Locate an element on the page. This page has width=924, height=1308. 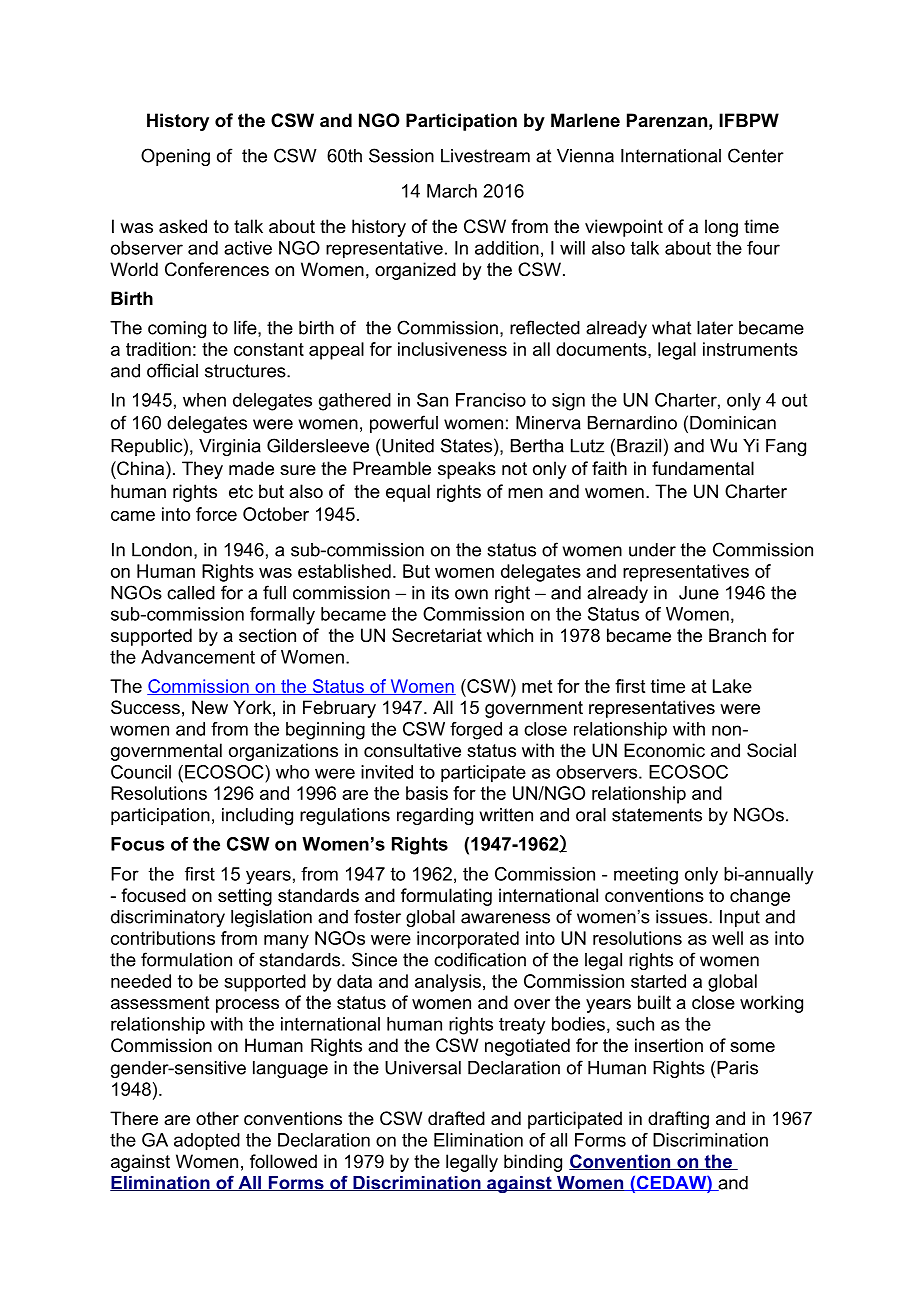
Dominican is located at coordinates (733, 423).
